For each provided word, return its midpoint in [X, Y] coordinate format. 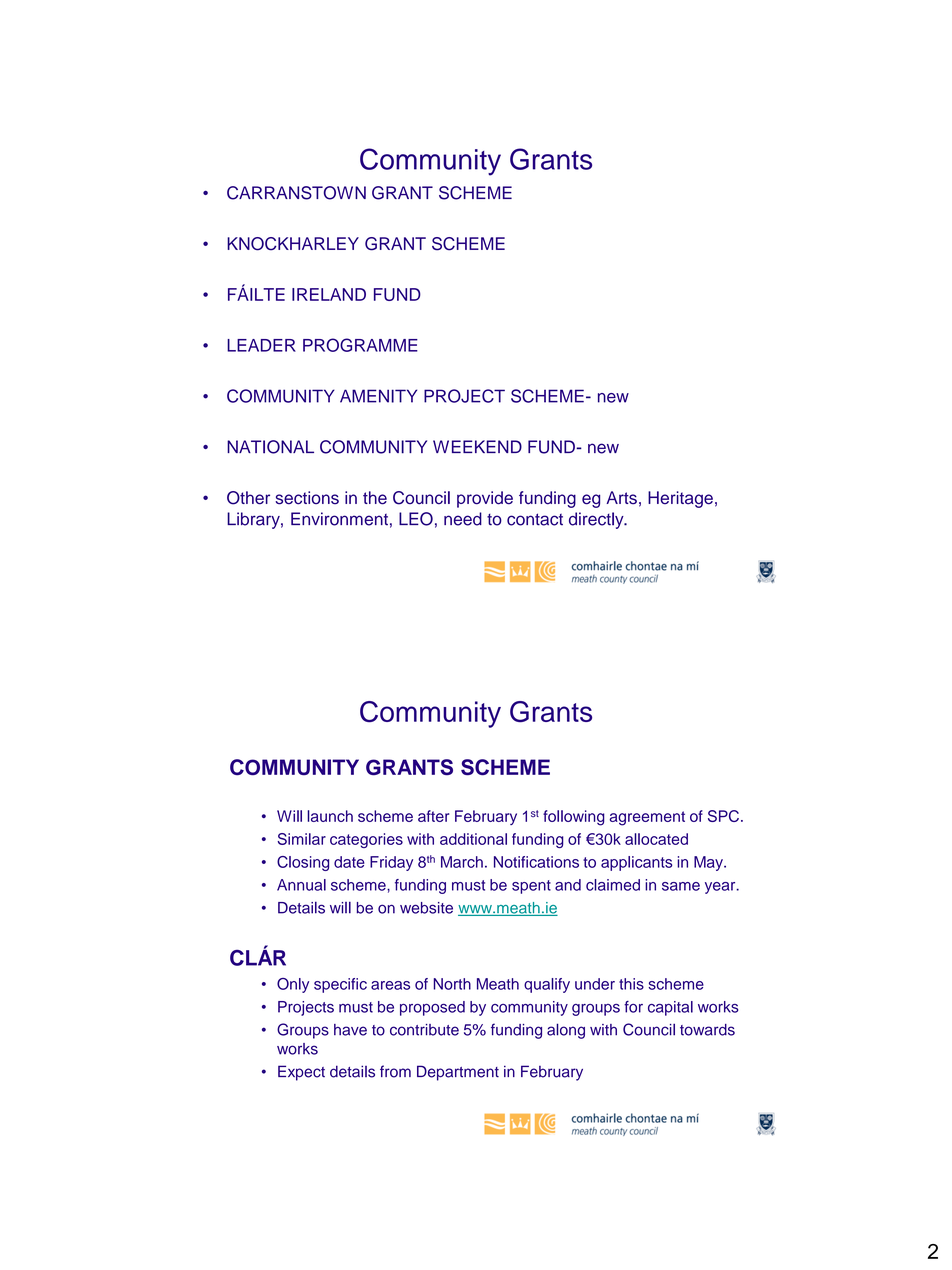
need [463, 519]
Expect [301, 1073]
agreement [647, 818]
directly [597, 520]
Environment [339, 519]
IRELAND [329, 294]
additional [473, 839]
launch [330, 816]
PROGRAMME [360, 345]
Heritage [680, 499]
